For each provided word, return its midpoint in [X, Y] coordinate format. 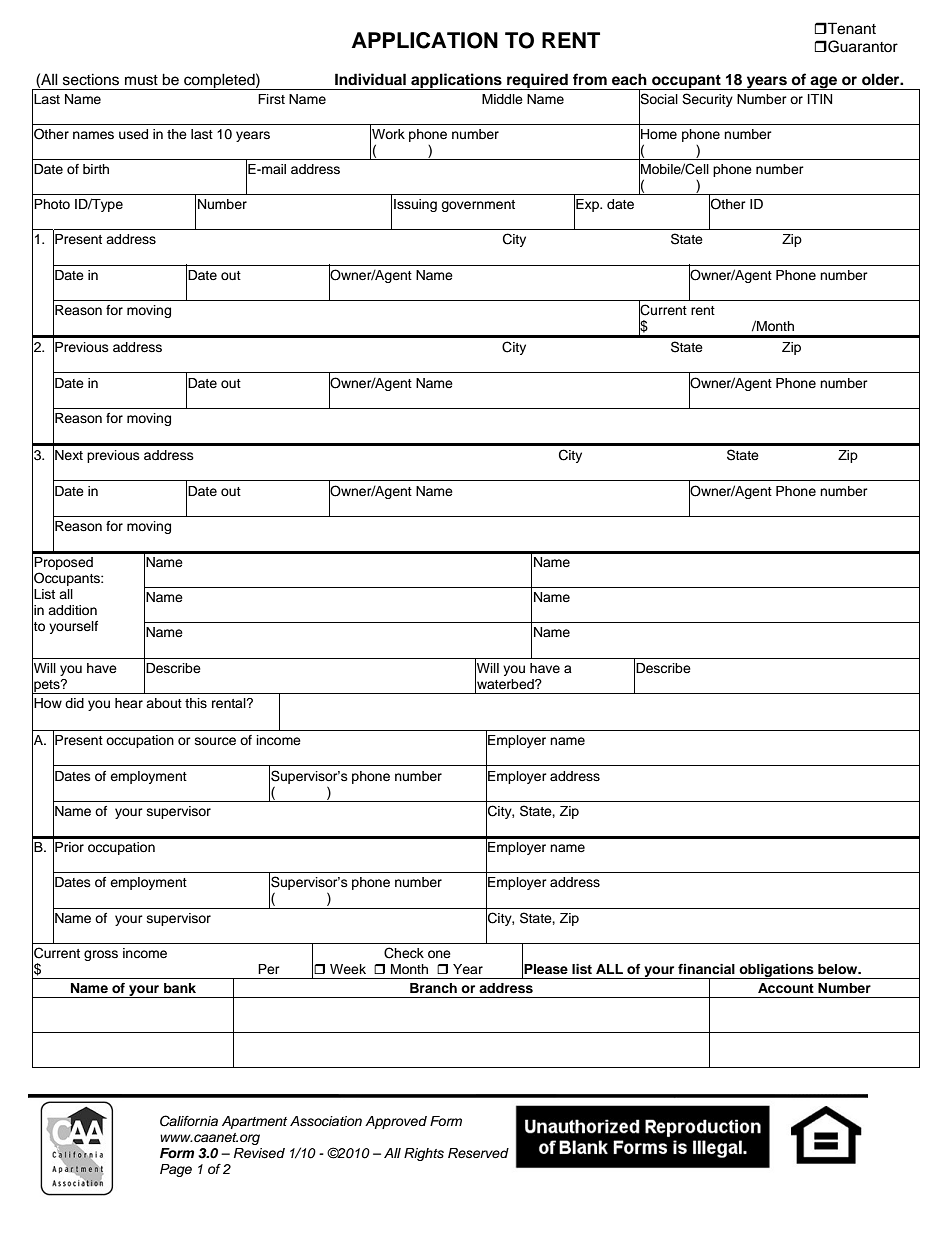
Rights [424, 1154]
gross [101, 955]
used [133, 134]
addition [72, 610]
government [478, 206]
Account [786, 988]
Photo [52, 204]
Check [404, 953]
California [189, 1121]
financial [706, 969]
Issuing [415, 205]
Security [707, 100]
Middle [502, 99]
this [196, 703]
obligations [776, 971]
